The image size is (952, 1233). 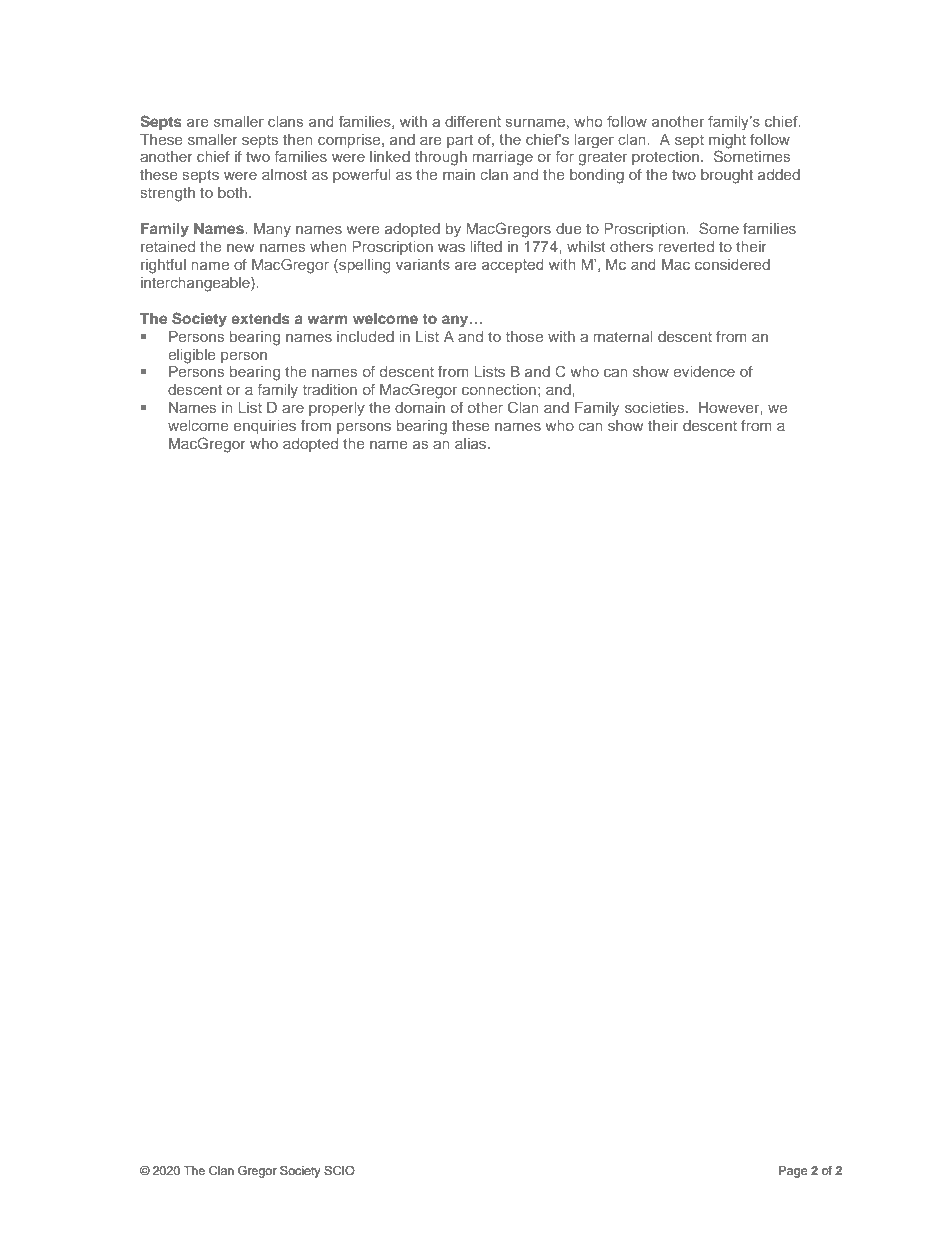 I want to click on alias, so click(x=472, y=443).
